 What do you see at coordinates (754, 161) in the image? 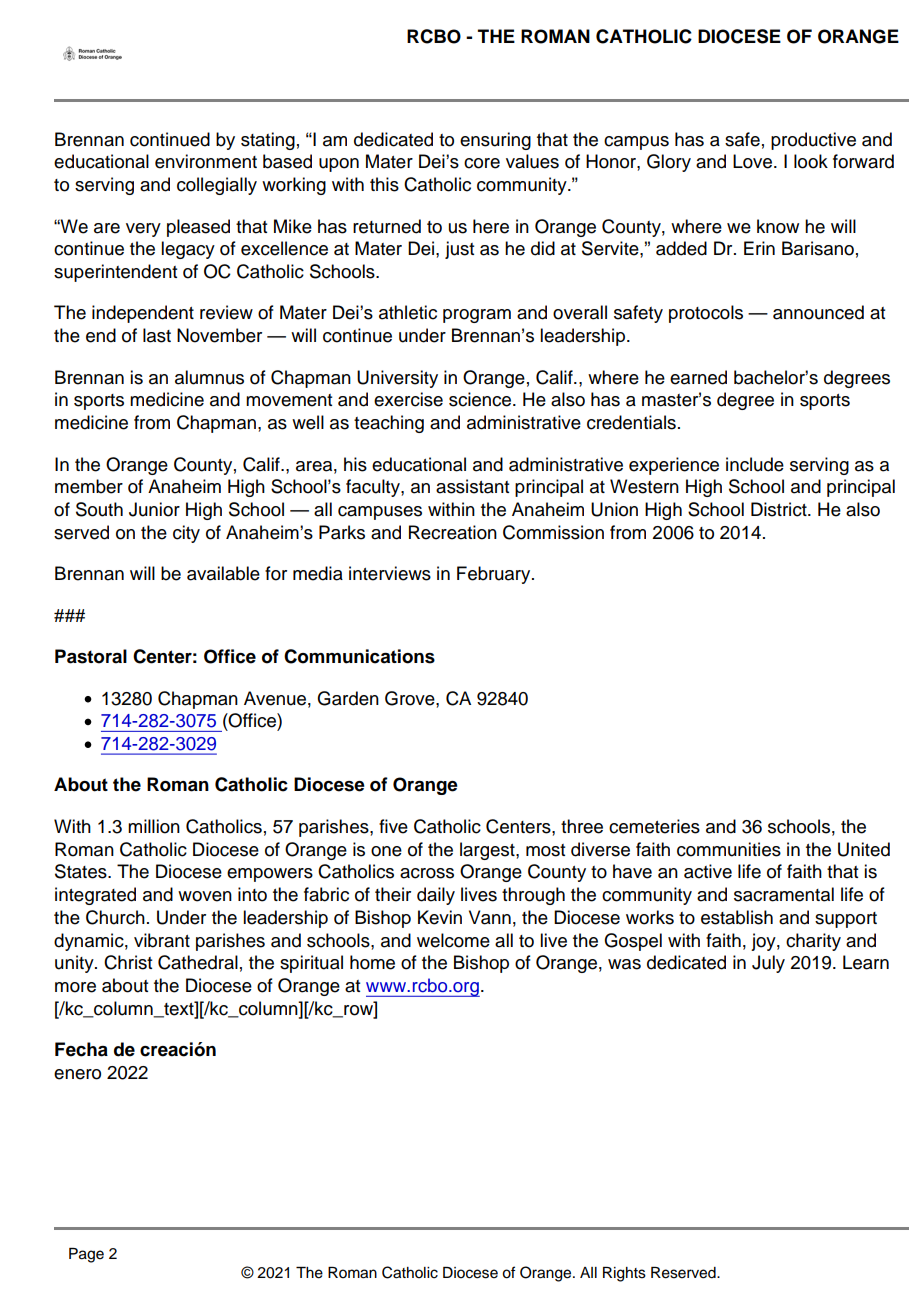
I see `Love` at bounding box center [754, 161].
